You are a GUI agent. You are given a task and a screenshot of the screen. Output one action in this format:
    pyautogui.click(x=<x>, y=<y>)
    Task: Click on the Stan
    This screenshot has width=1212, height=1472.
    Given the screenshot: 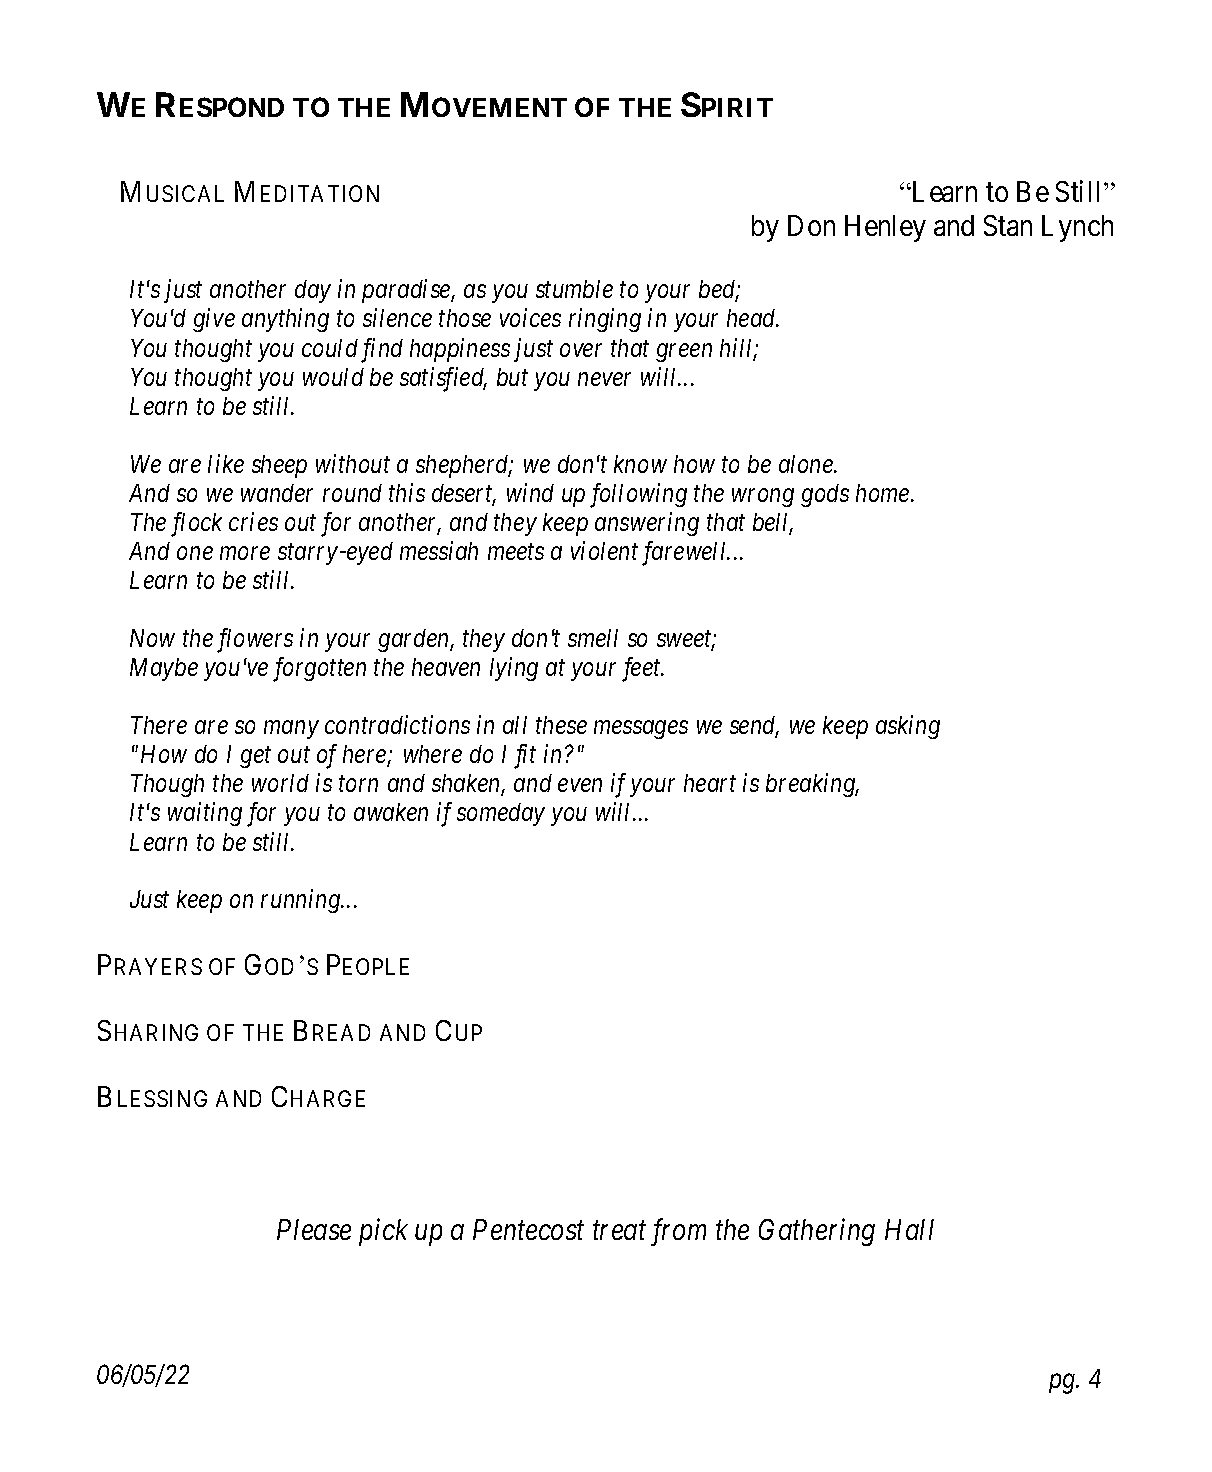 What is the action you would take?
    pyautogui.click(x=1008, y=225)
